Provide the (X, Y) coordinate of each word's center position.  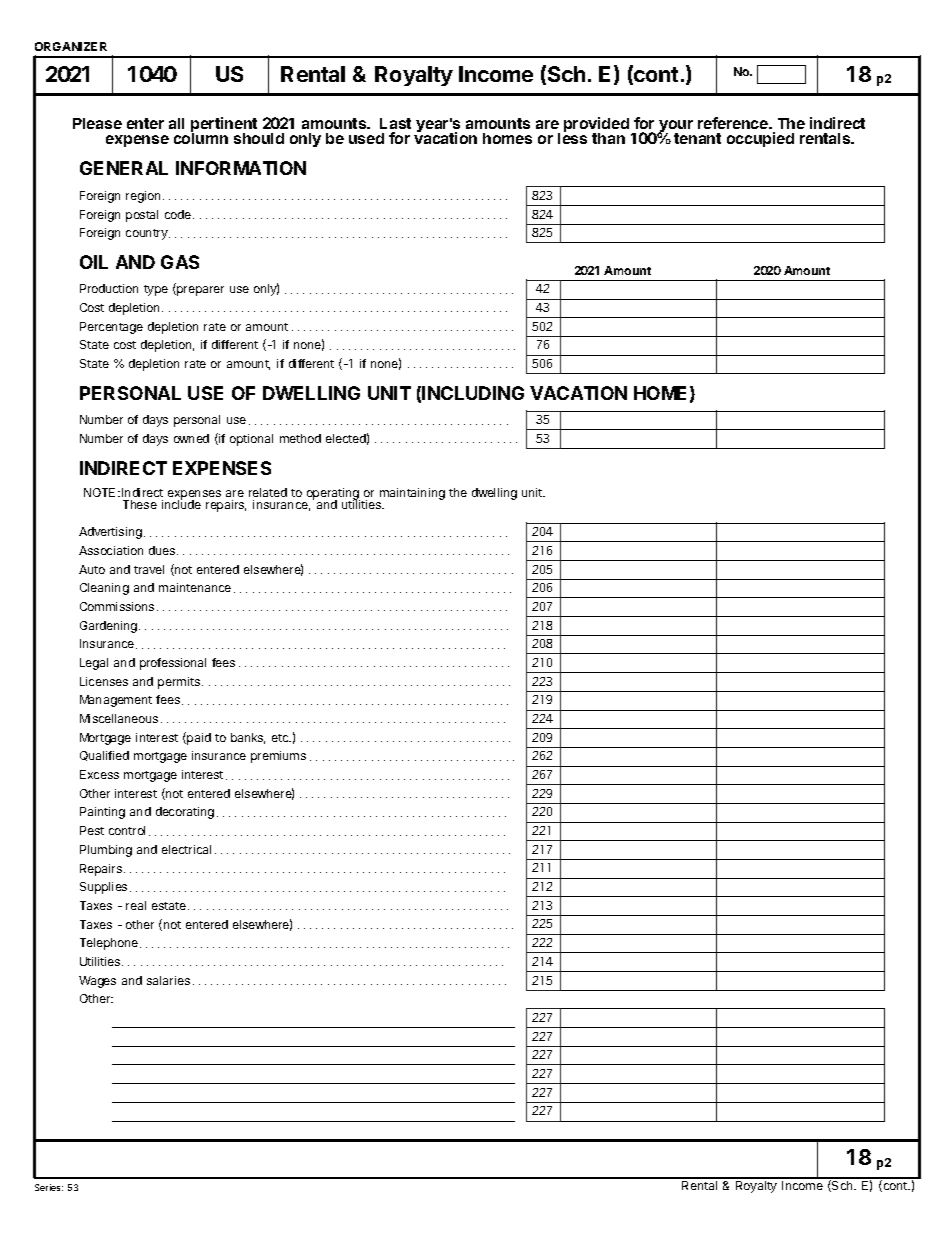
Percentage (111, 328)
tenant (697, 138)
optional (251, 440)
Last (395, 123)
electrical (186, 849)
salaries (168, 980)
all (176, 123)
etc (281, 738)
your (675, 128)
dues (162, 550)
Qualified (104, 756)
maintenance (195, 587)
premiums (278, 757)
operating (332, 495)
